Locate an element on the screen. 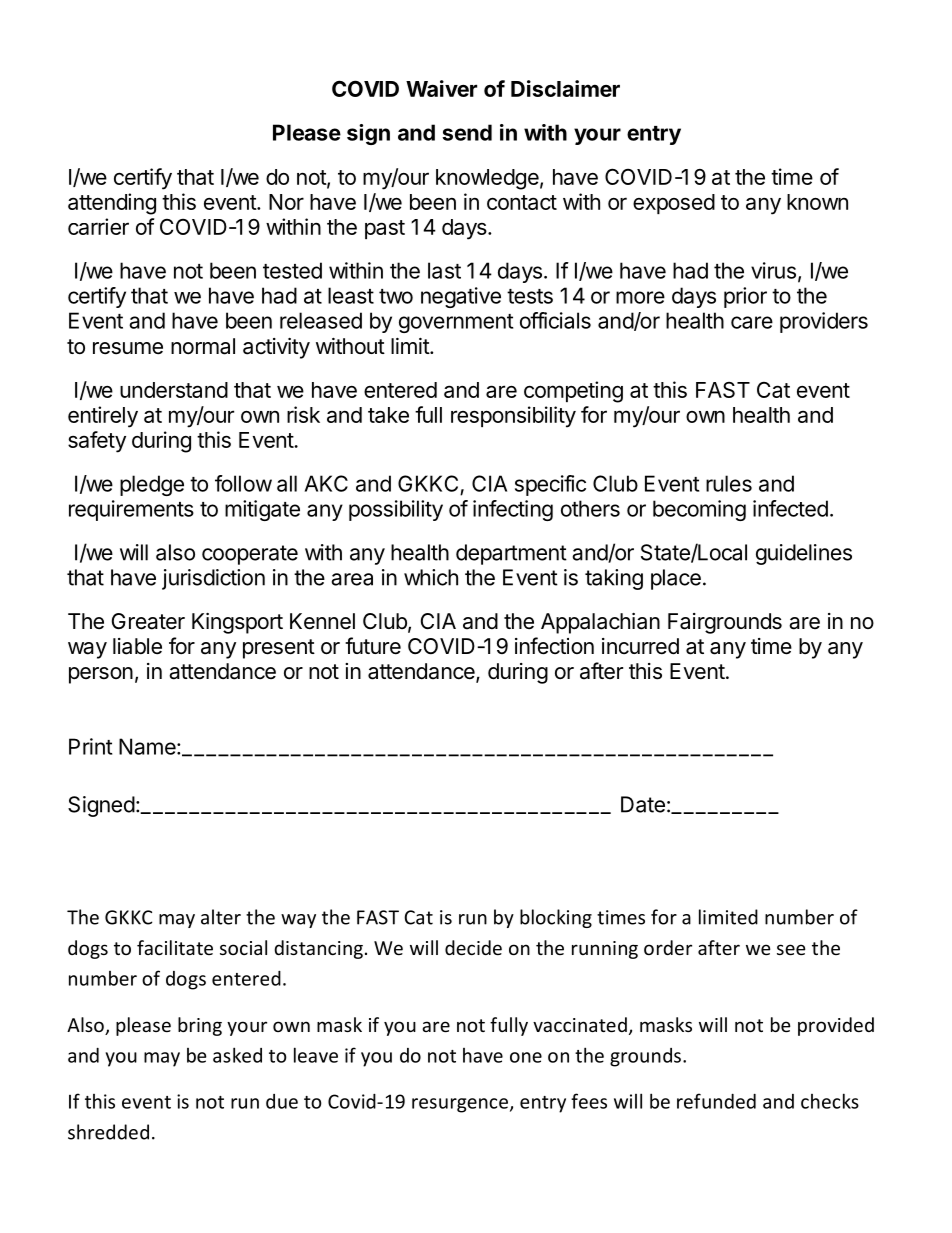 The width and height of the screenshot is (952, 1233). which is located at coordinates (431, 577).
